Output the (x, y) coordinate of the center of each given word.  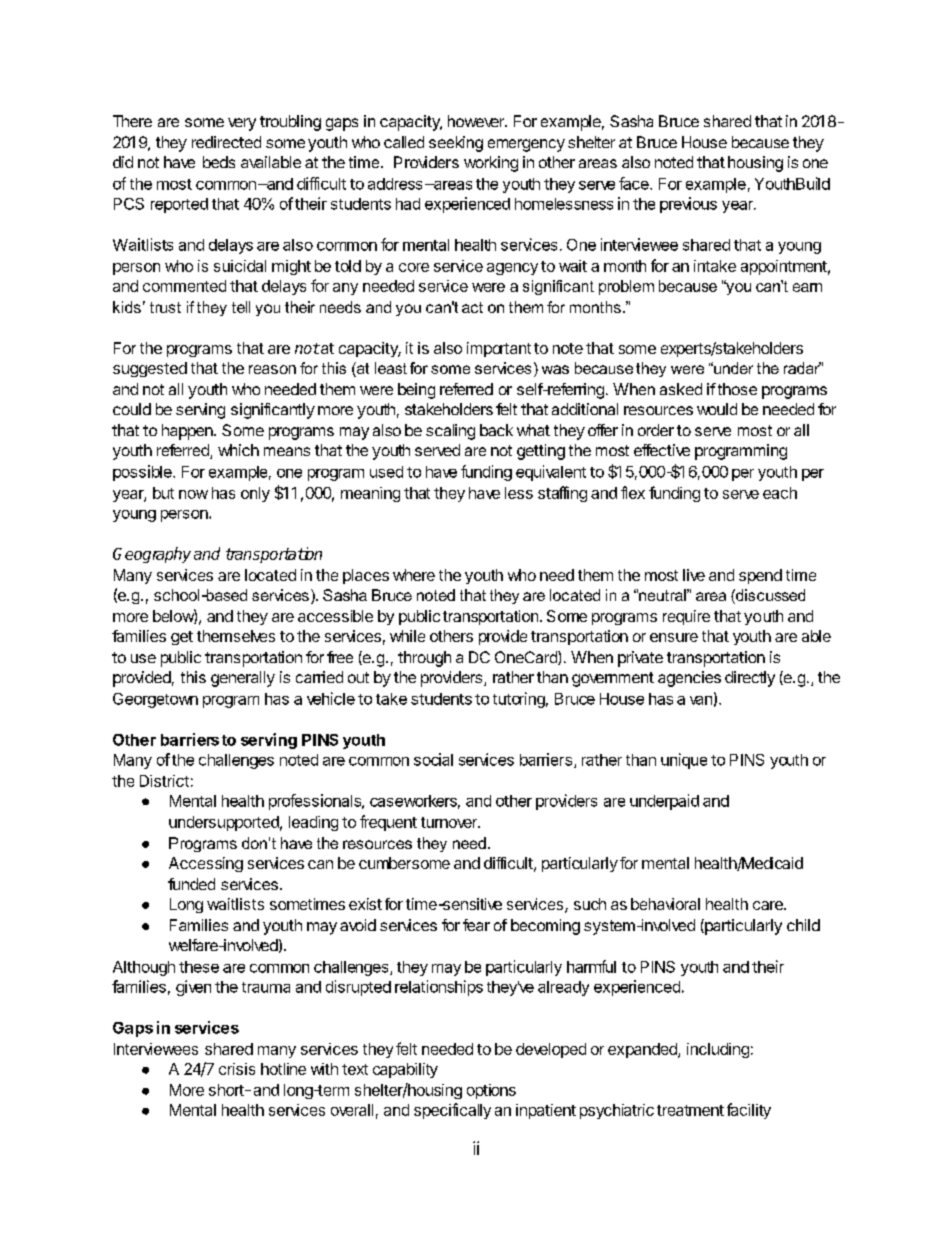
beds (219, 162)
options (491, 1091)
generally (243, 679)
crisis (237, 1069)
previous (688, 205)
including (718, 1050)
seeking (456, 144)
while (407, 636)
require (686, 617)
